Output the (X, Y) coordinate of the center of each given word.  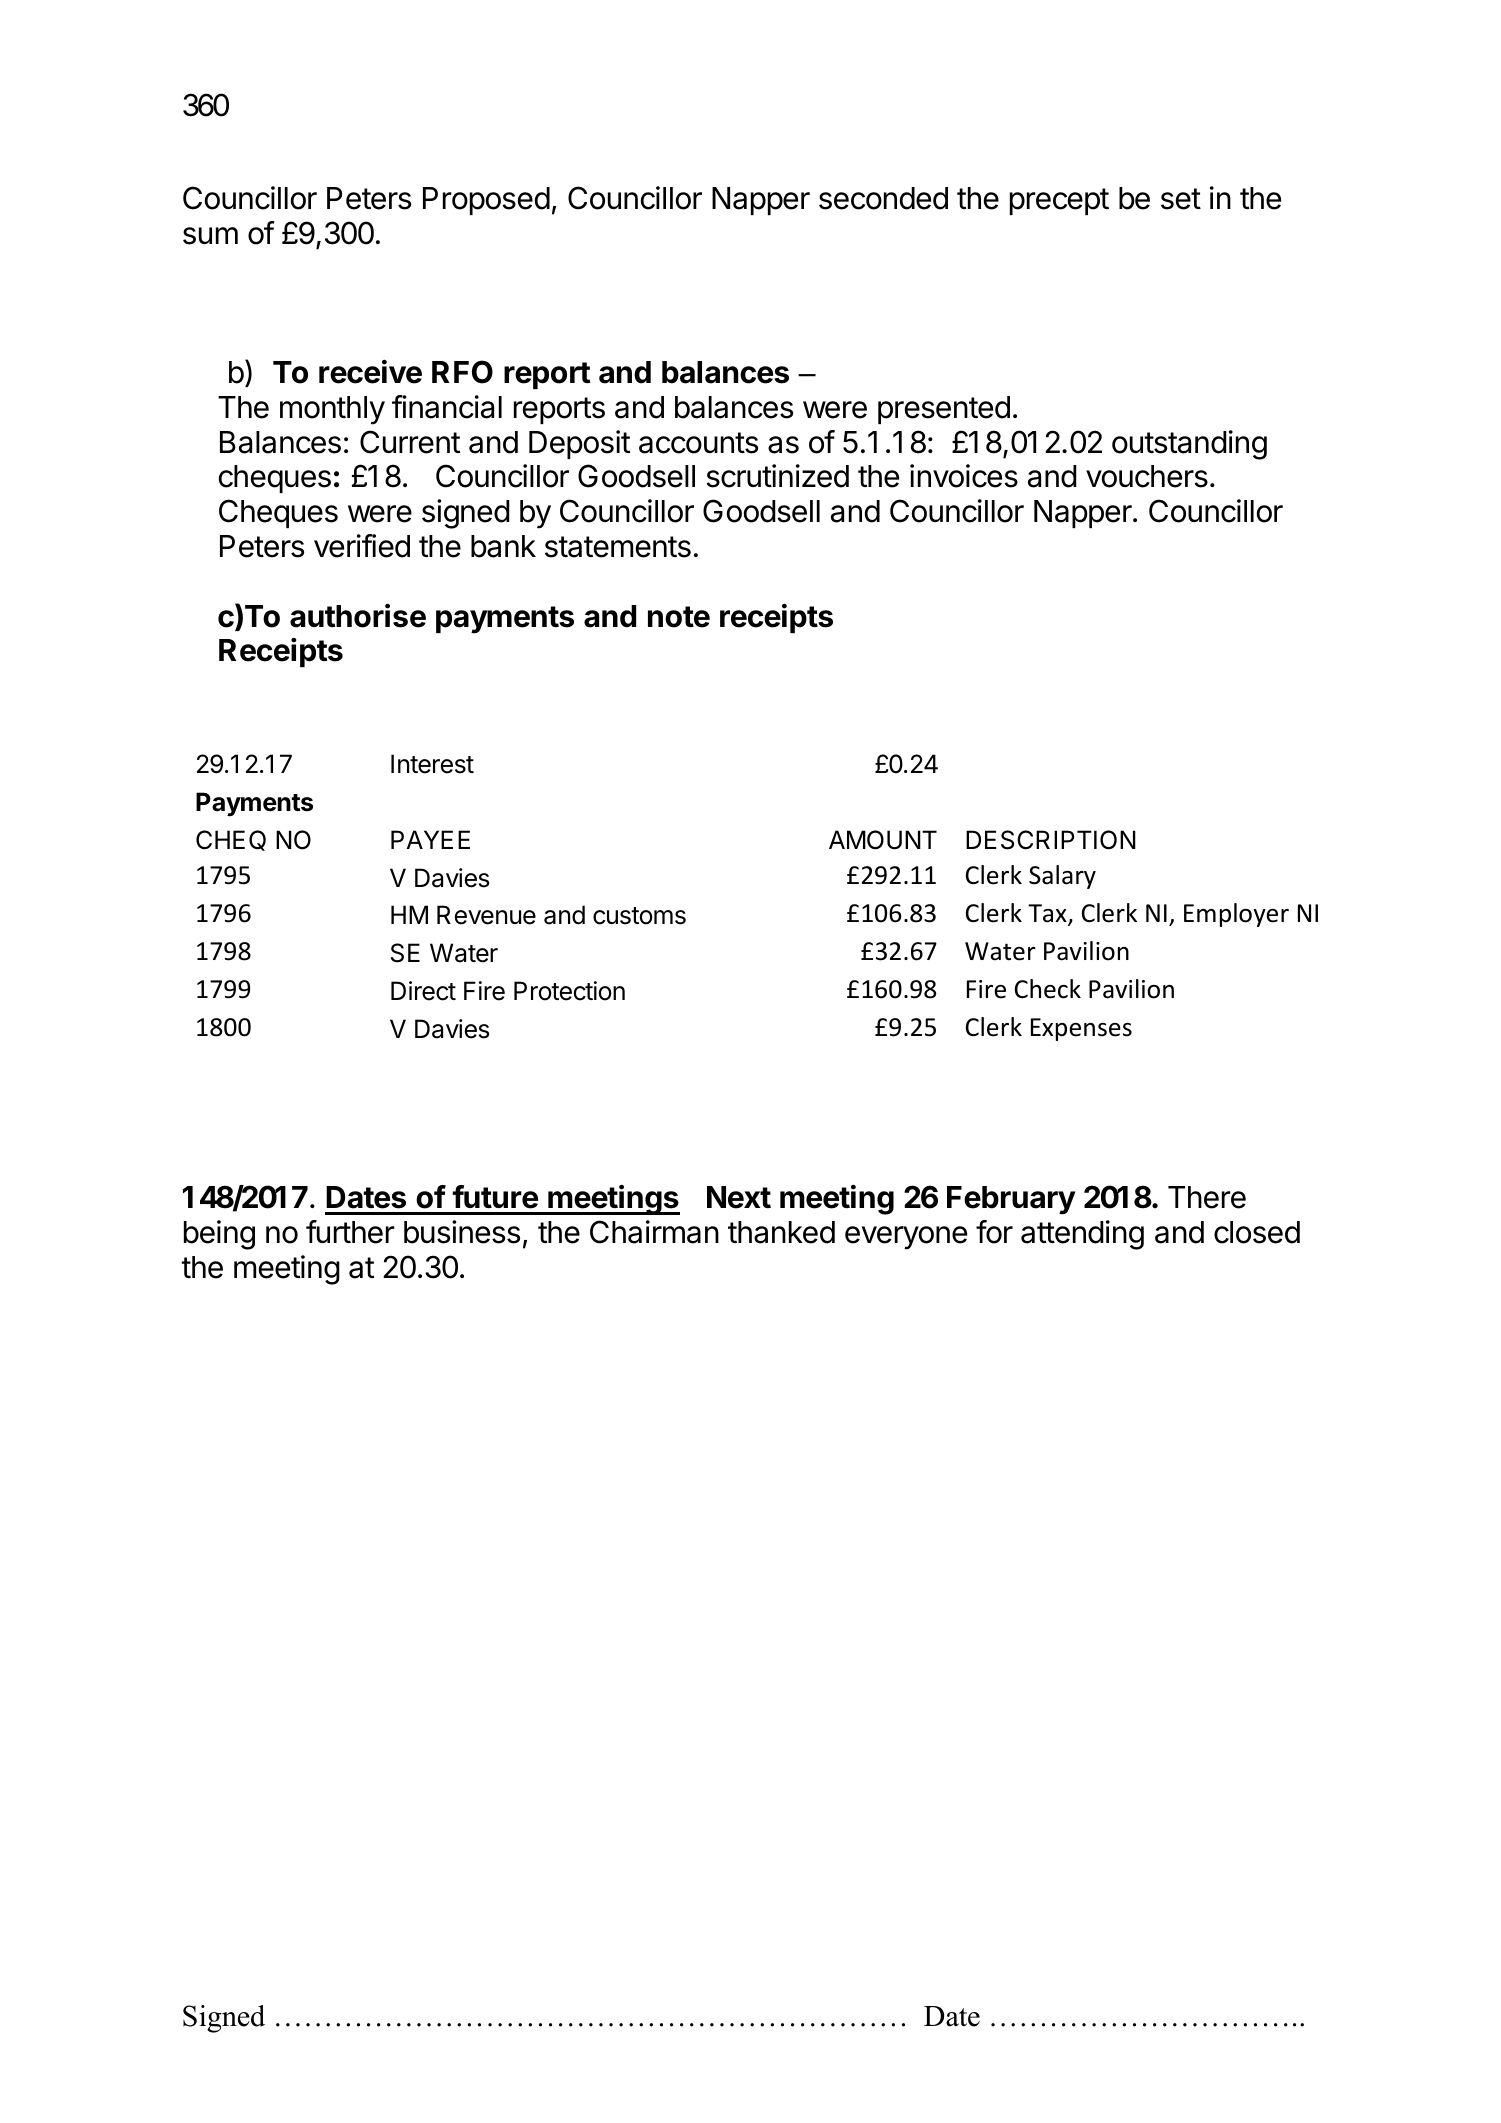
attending (1082, 1235)
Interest (432, 764)
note (679, 617)
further (350, 1232)
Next (739, 1197)
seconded (883, 198)
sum (210, 236)
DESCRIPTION (1051, 840)
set (1181, 199)
